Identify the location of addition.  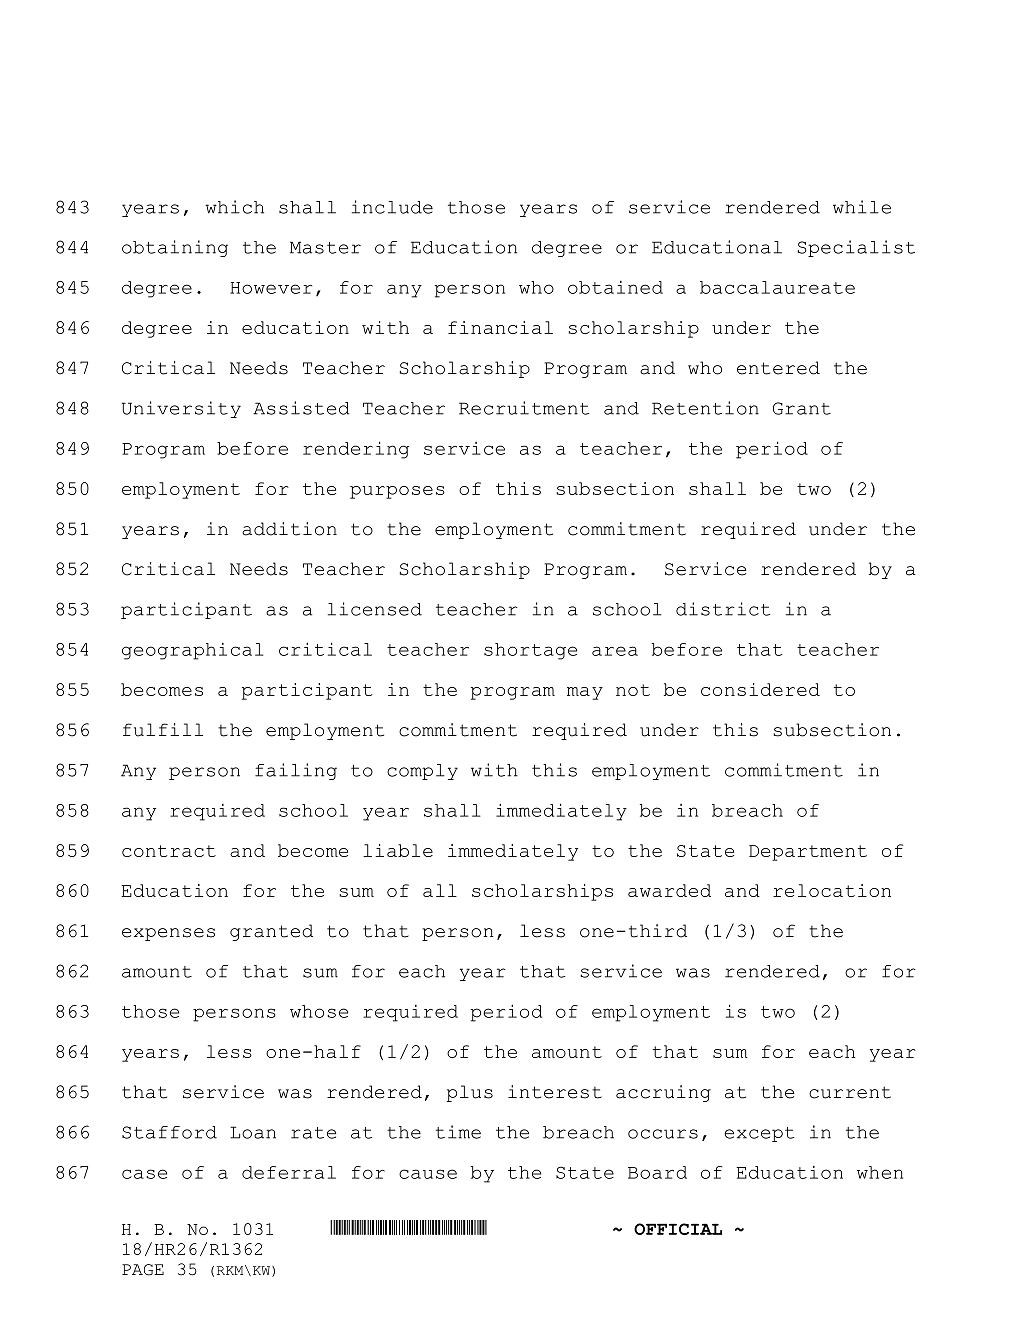
(289, 529).
